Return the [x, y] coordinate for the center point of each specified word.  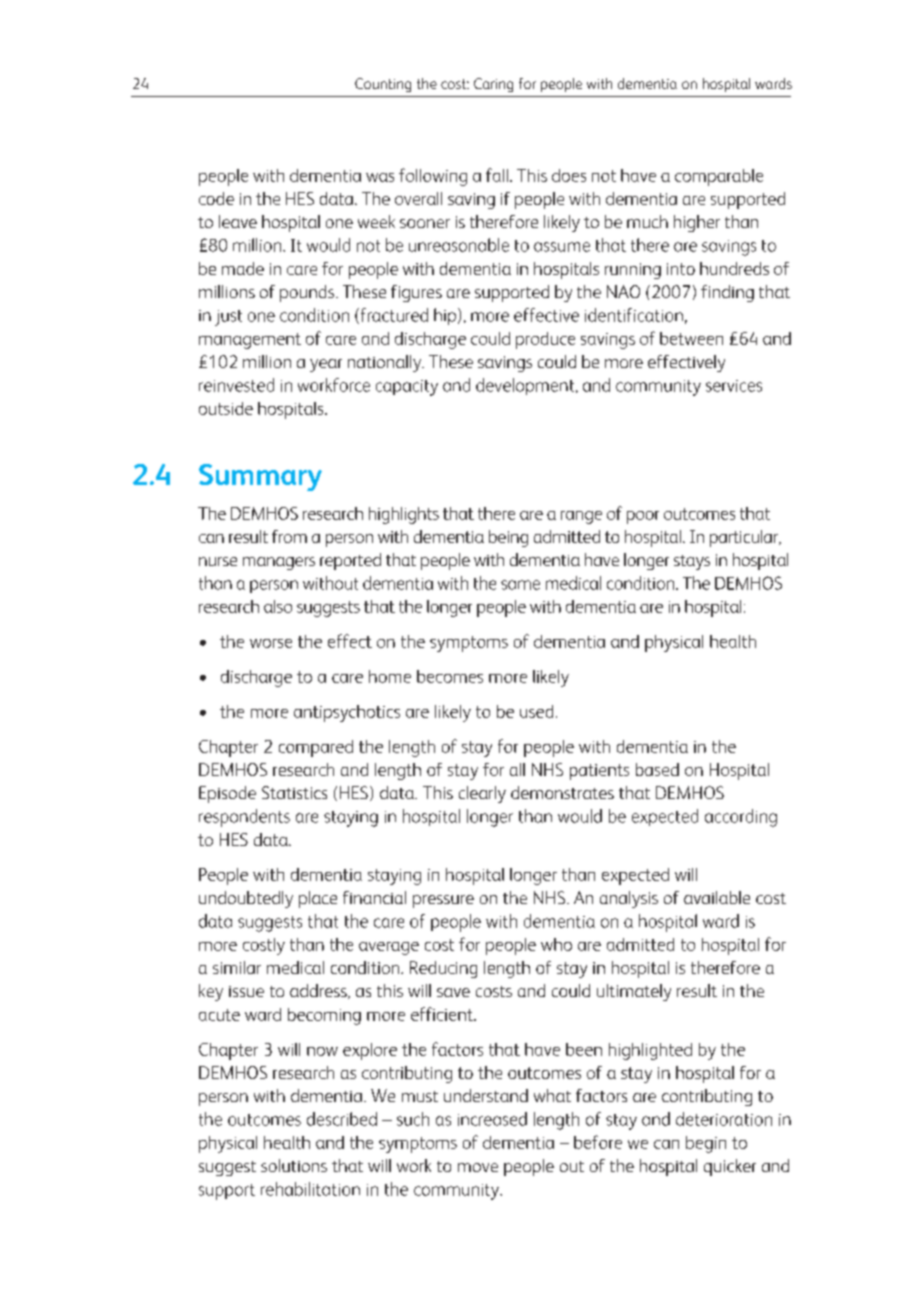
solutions [294, 1165]
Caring [493, 85]
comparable [719, 177]
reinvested [236, 385]
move [478, 1167]
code [216, 198]
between [691, 338]
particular [745, 538]
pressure [443, 901]
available [717, 897]
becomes [450, 676]
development [526, 386]
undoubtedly [246, 899]
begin [706, 1144]
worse [271, 643]
